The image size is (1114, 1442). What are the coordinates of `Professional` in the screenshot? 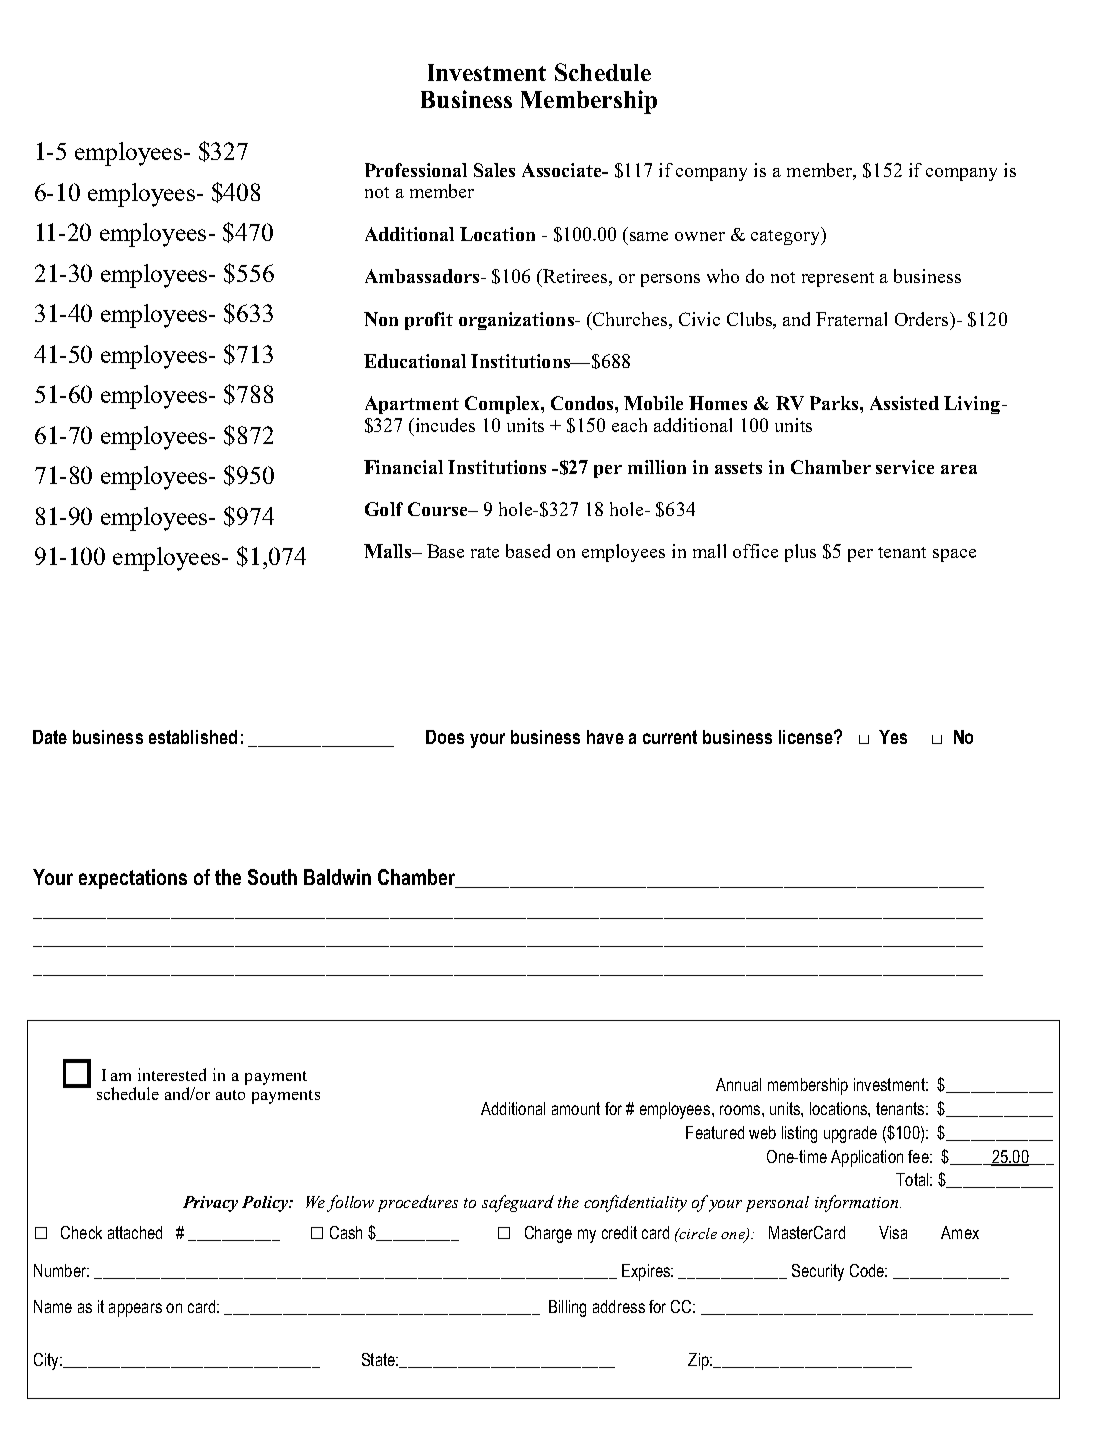 It's located at (416, 170).
